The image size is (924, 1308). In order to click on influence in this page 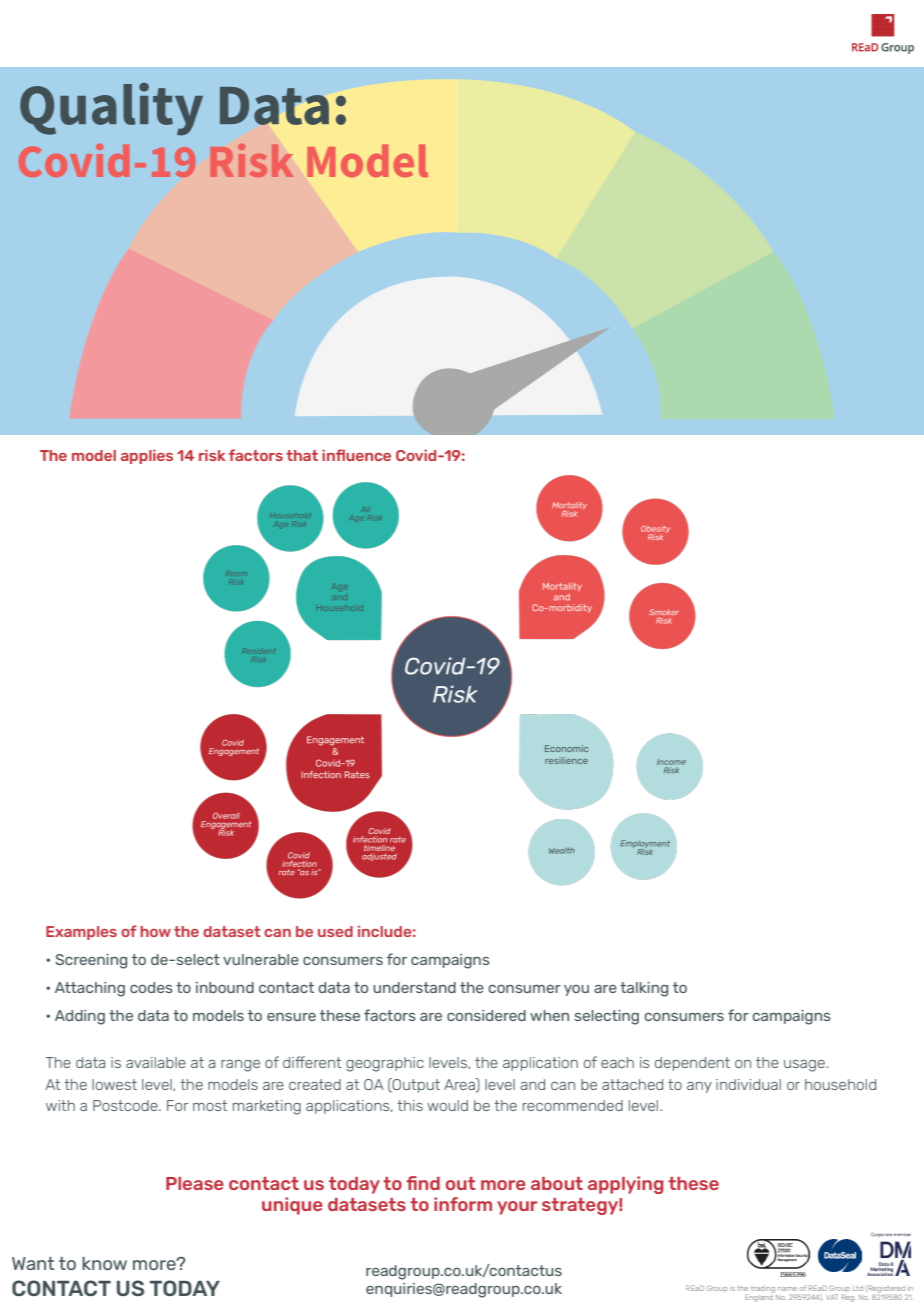, I will do `click(356, 455)`.
